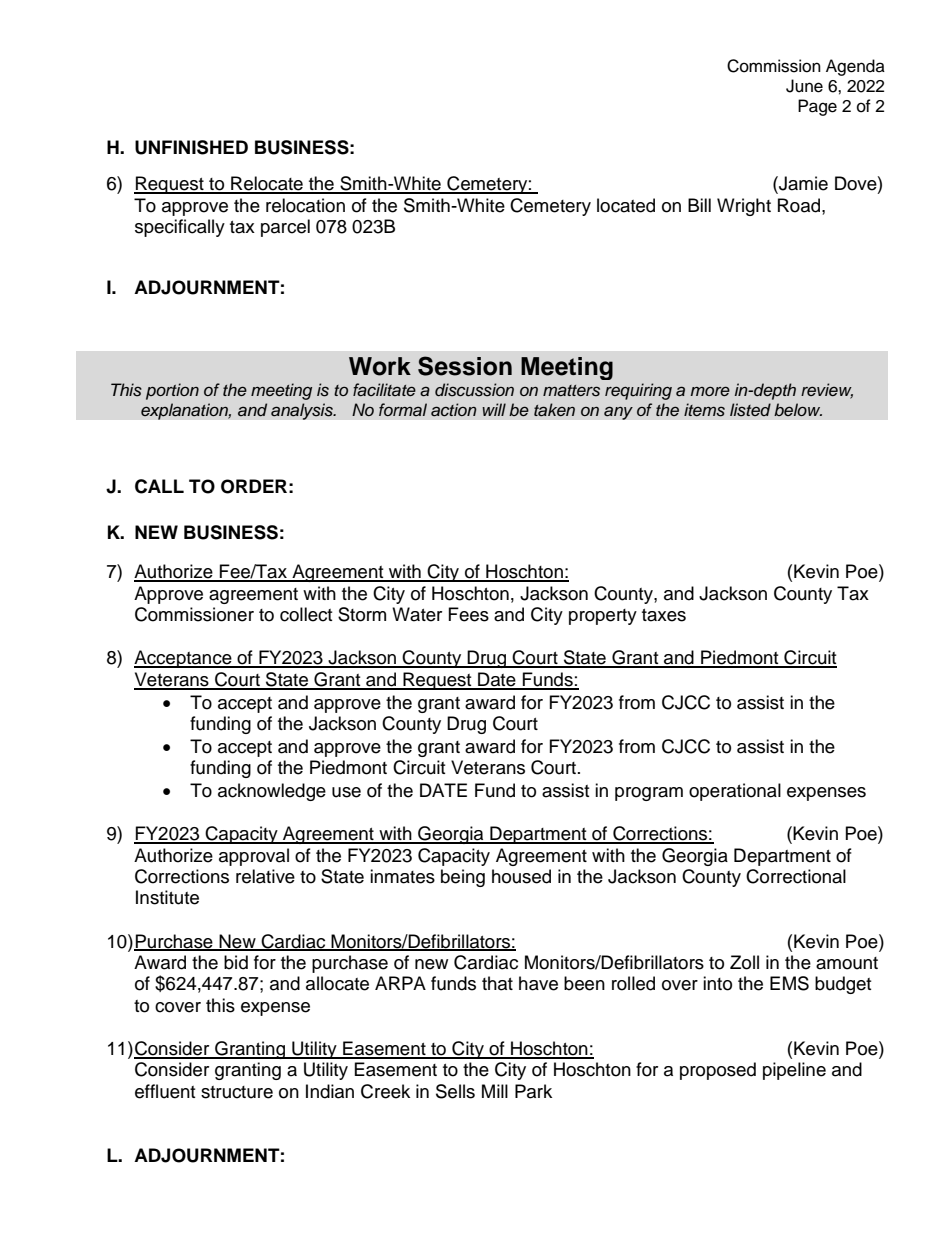 This document has width=952, height=1233. What do you see at coordinates (626, 205) in the document?
I see `located` at bounding box center [626, 205].
